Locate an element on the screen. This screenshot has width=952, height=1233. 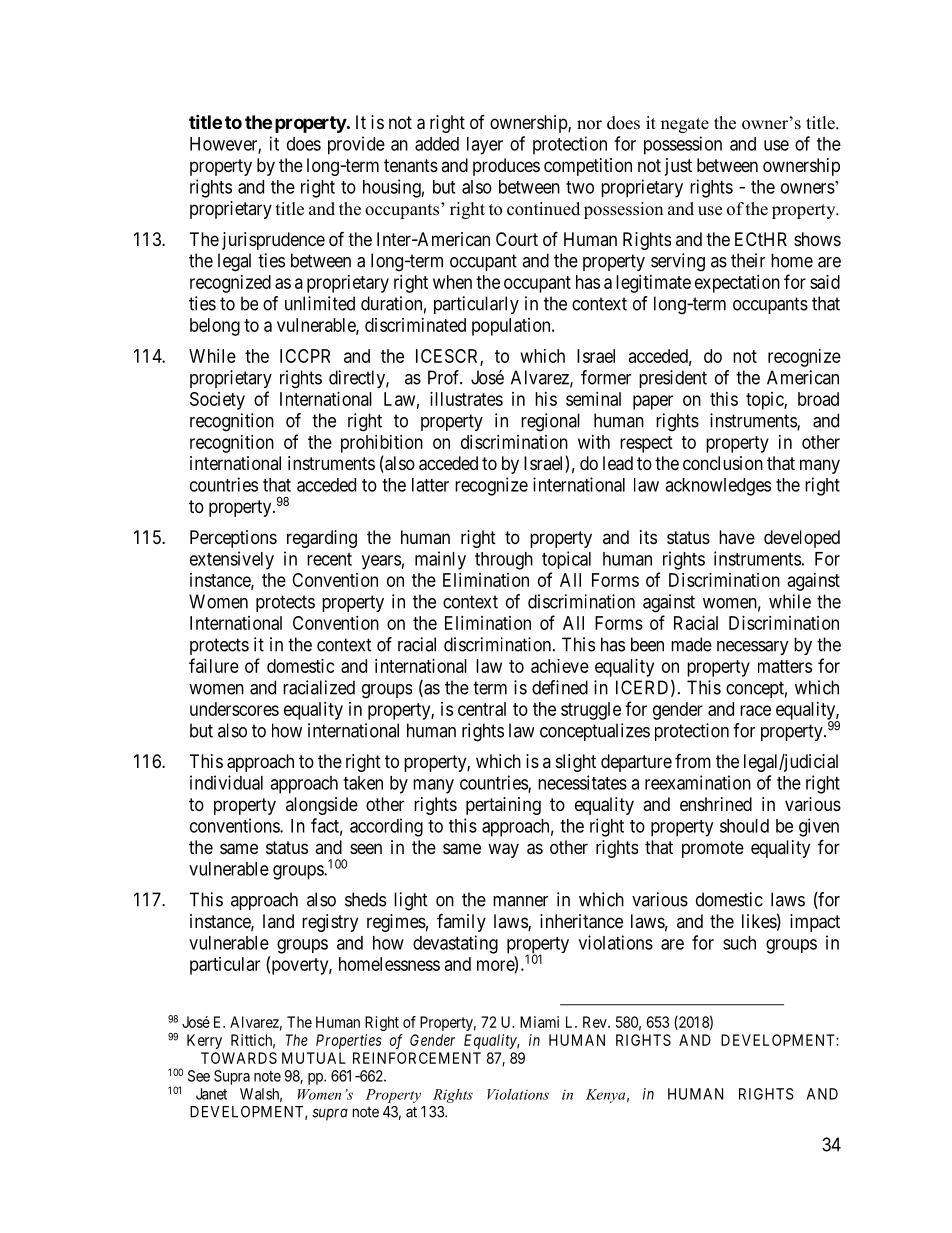
broad is located at coordinates (818, 399).
